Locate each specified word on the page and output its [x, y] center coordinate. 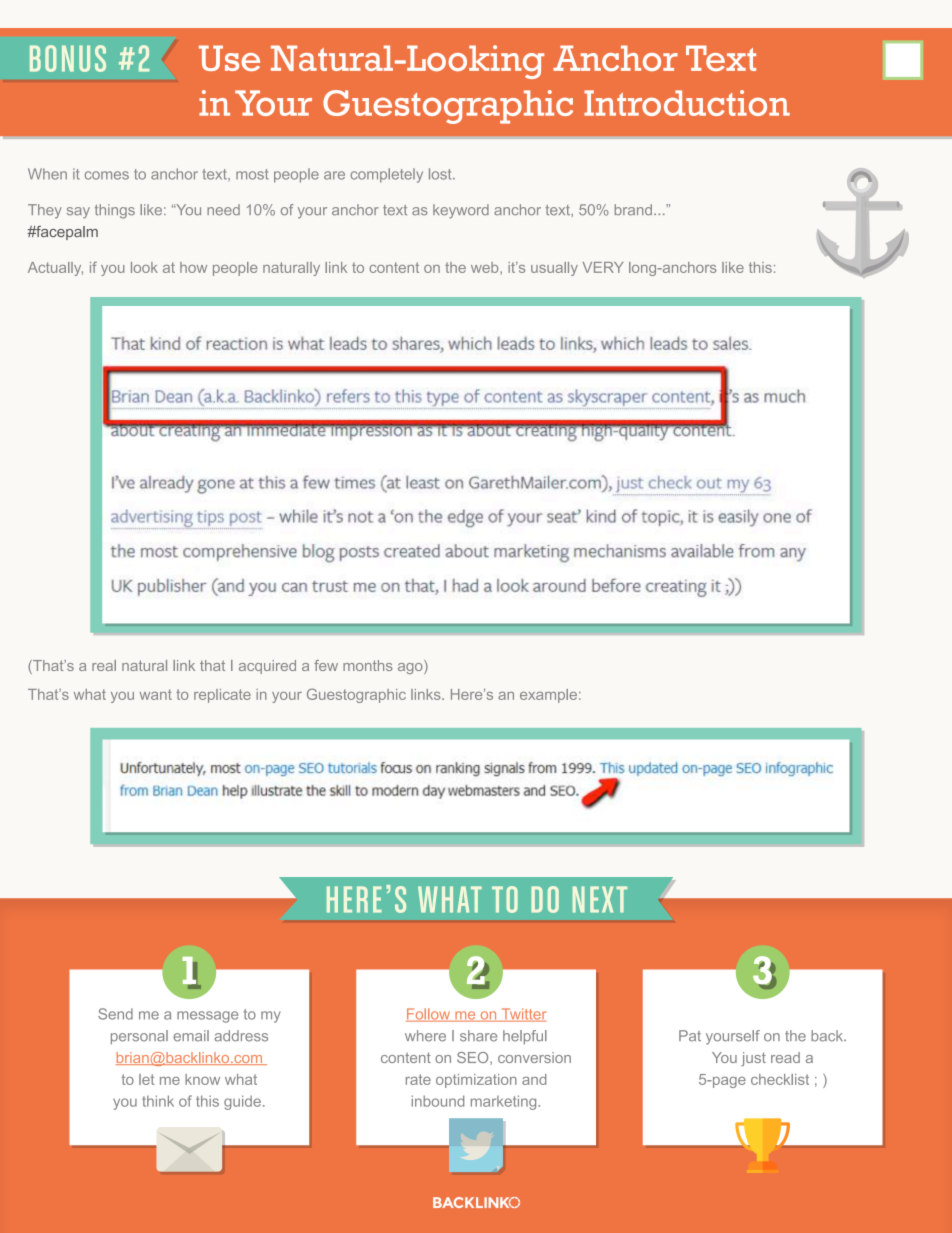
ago [411, 667]
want [156, 694]
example [548, 696]
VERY [603, 267]
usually [554, 269]
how [193, 267]
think [158, 1101]
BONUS [68, 58]
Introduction [687, 103]
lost [441, 174]
